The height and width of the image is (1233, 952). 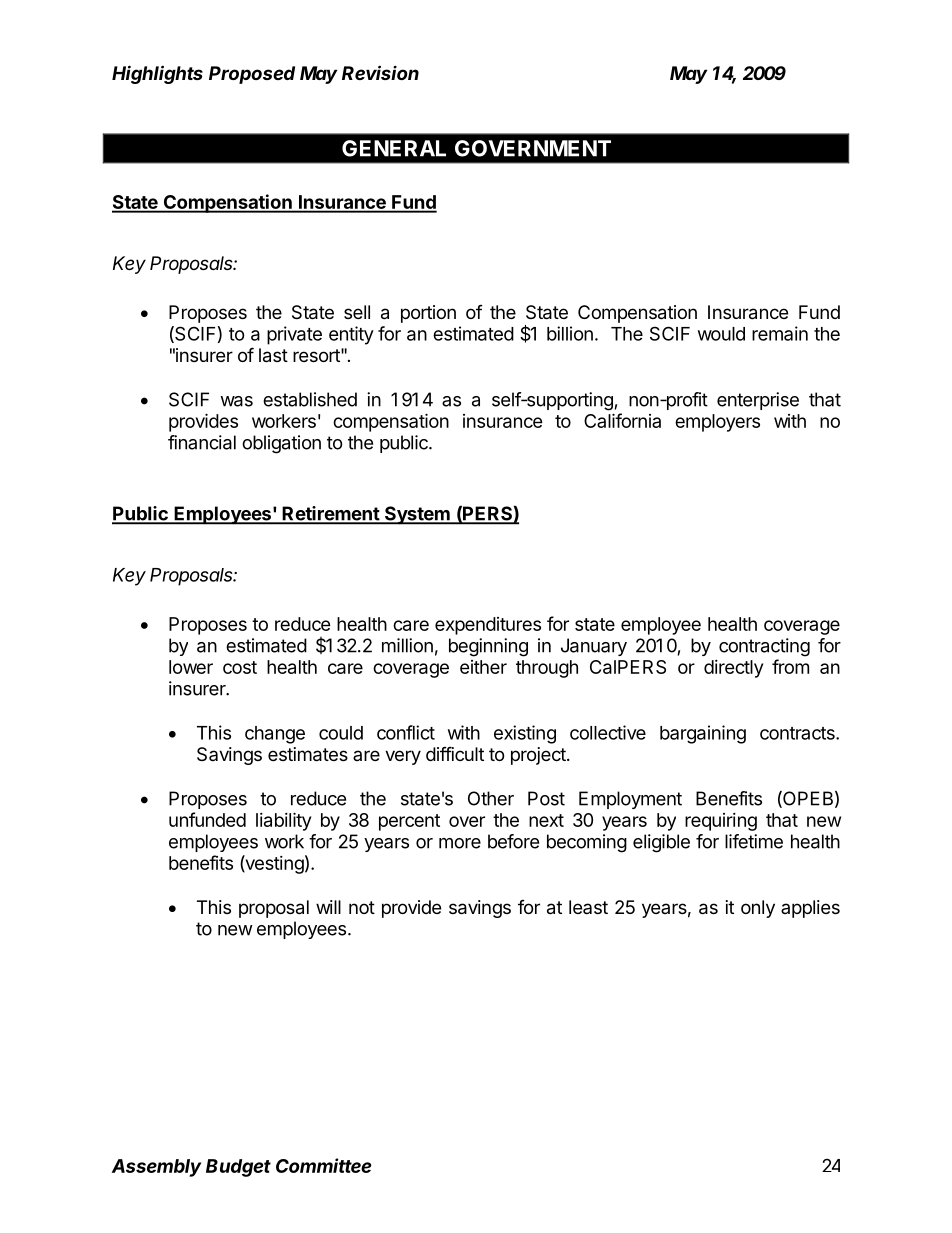 I want to click on would, so click(x=721, y=334).
